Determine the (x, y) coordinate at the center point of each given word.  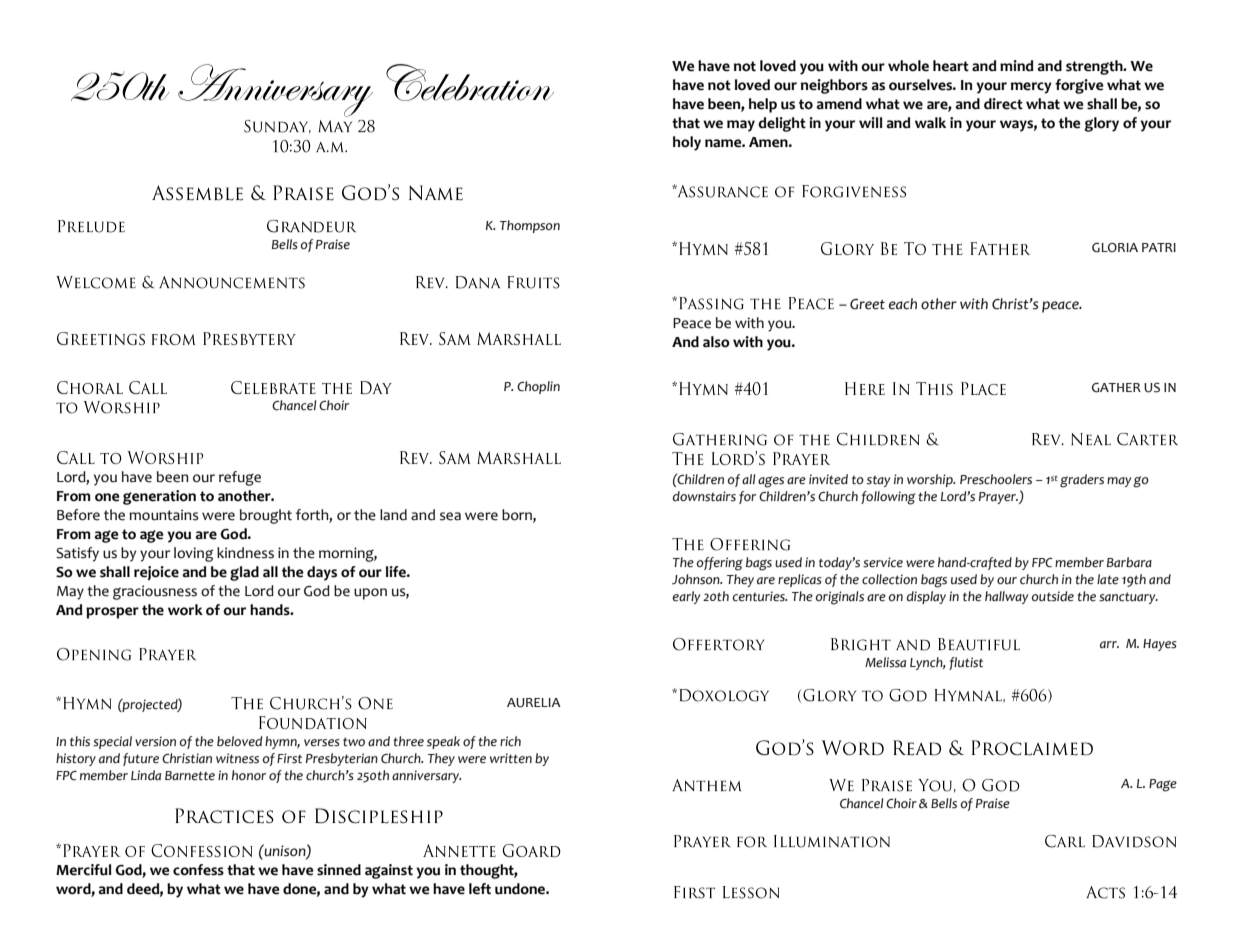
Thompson (530, 226)
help (763, 105)
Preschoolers (996, 479)
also (716, 342)
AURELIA (534, 703)
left (480, 889)
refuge (240, 478)
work (185, 610)
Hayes (1160, 645)
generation (159, 497)
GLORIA (1115, 248)
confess (198, 870)
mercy (1031, 88)
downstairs (704, 496)
